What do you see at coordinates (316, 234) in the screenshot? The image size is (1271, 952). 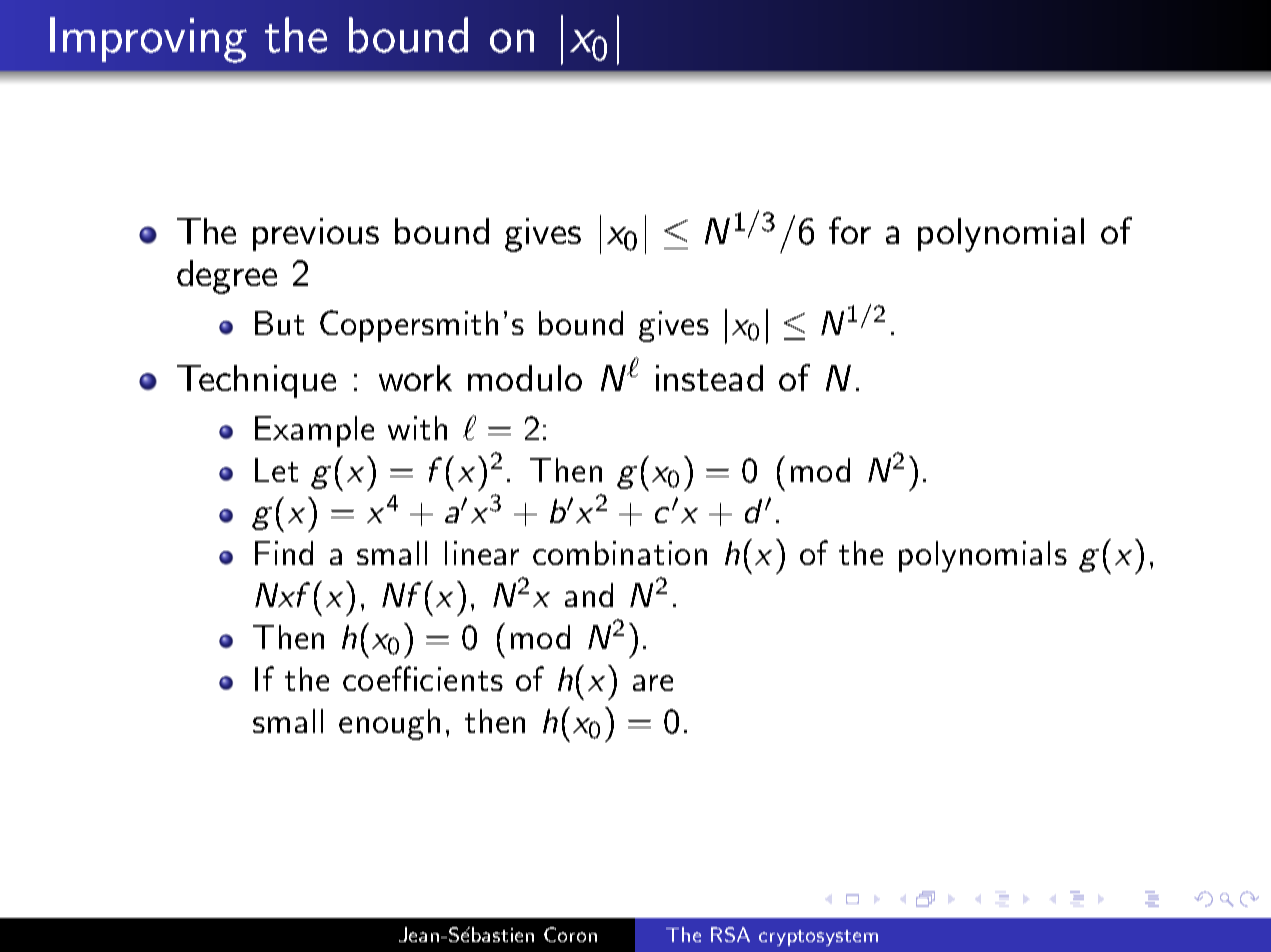 I see `previous` at bounding box center [316, 234].
